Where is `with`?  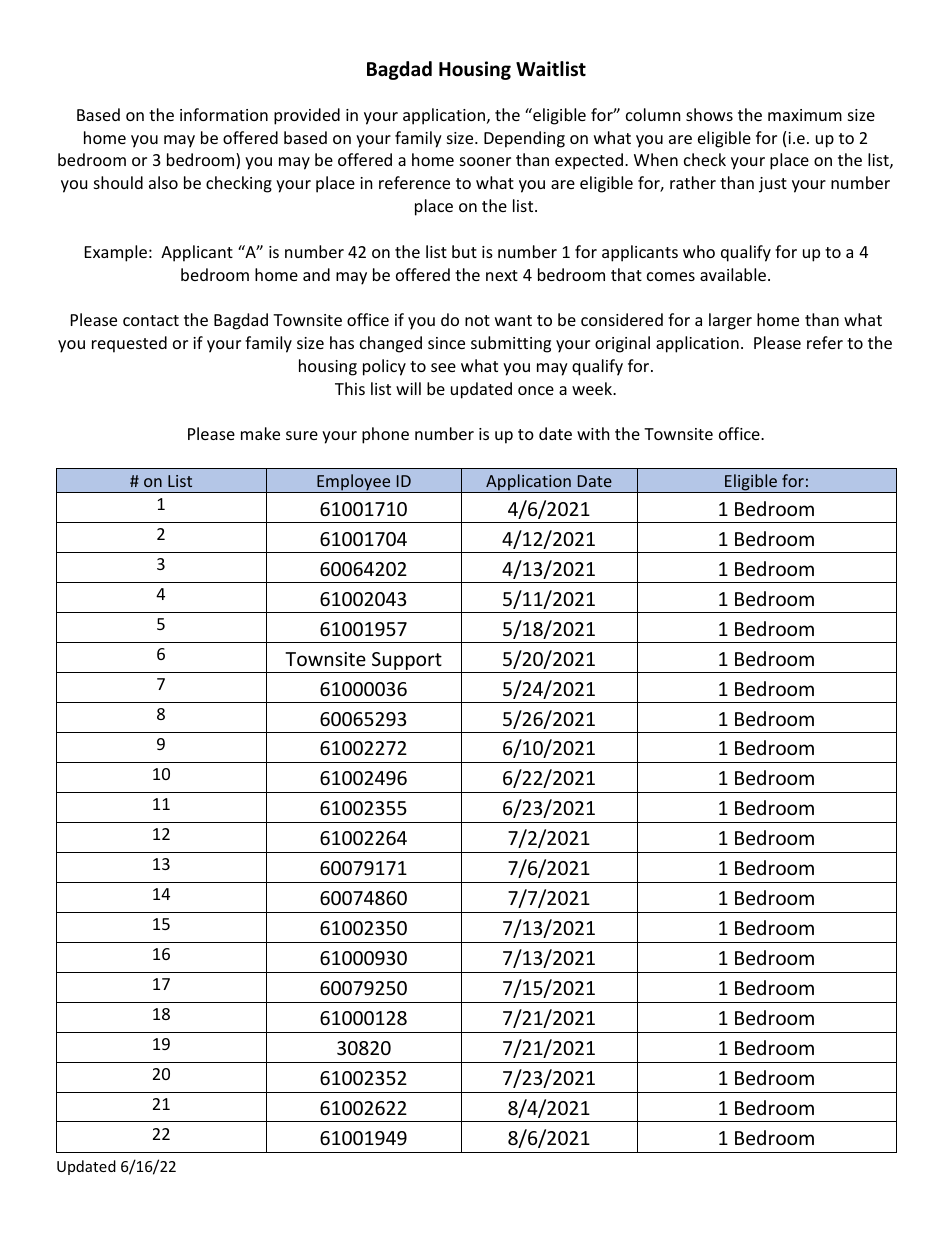 with is located at coordinates (593, 433).
